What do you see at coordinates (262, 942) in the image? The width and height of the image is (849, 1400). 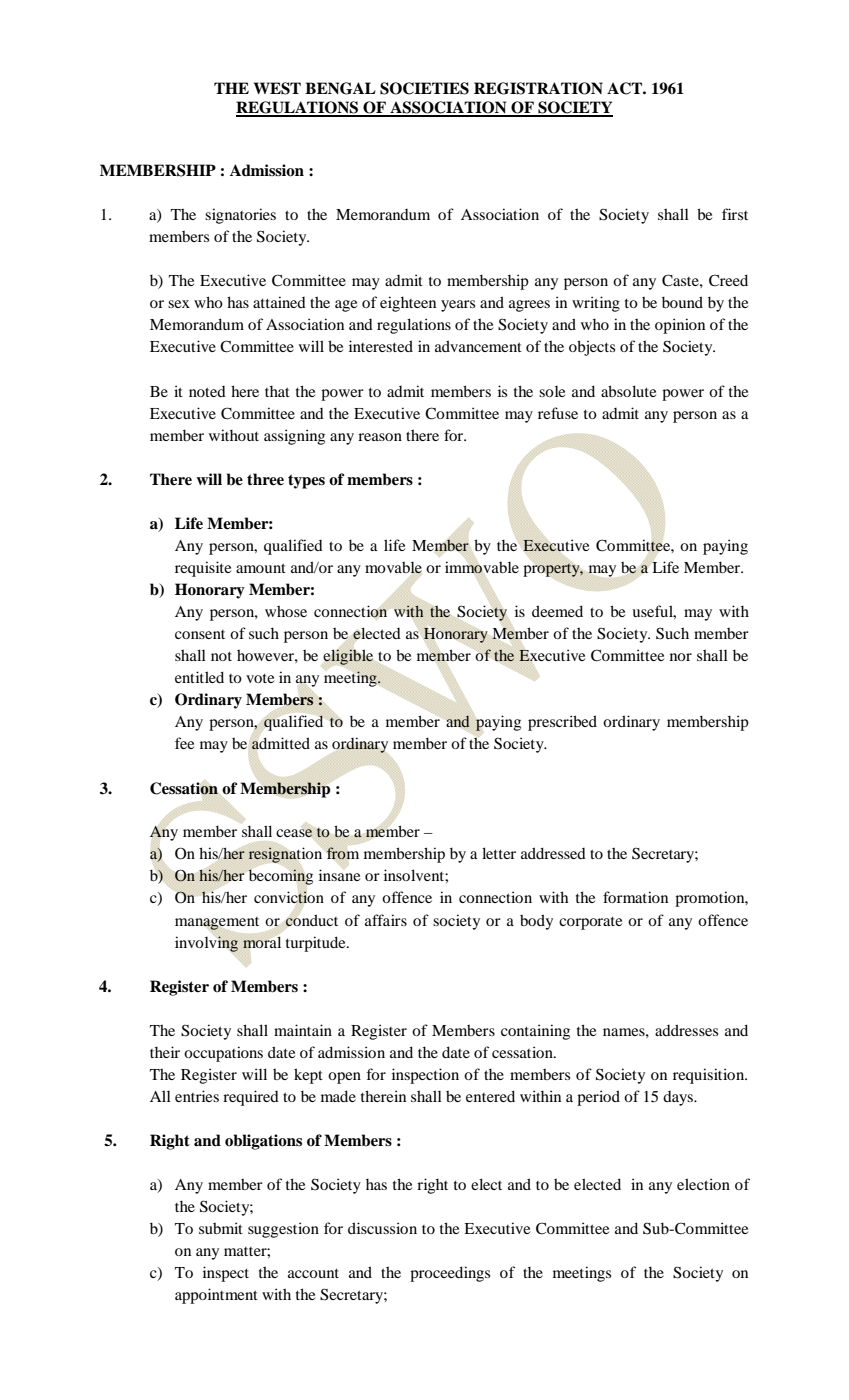 I see `moral` at bounding box center [262, 942].
